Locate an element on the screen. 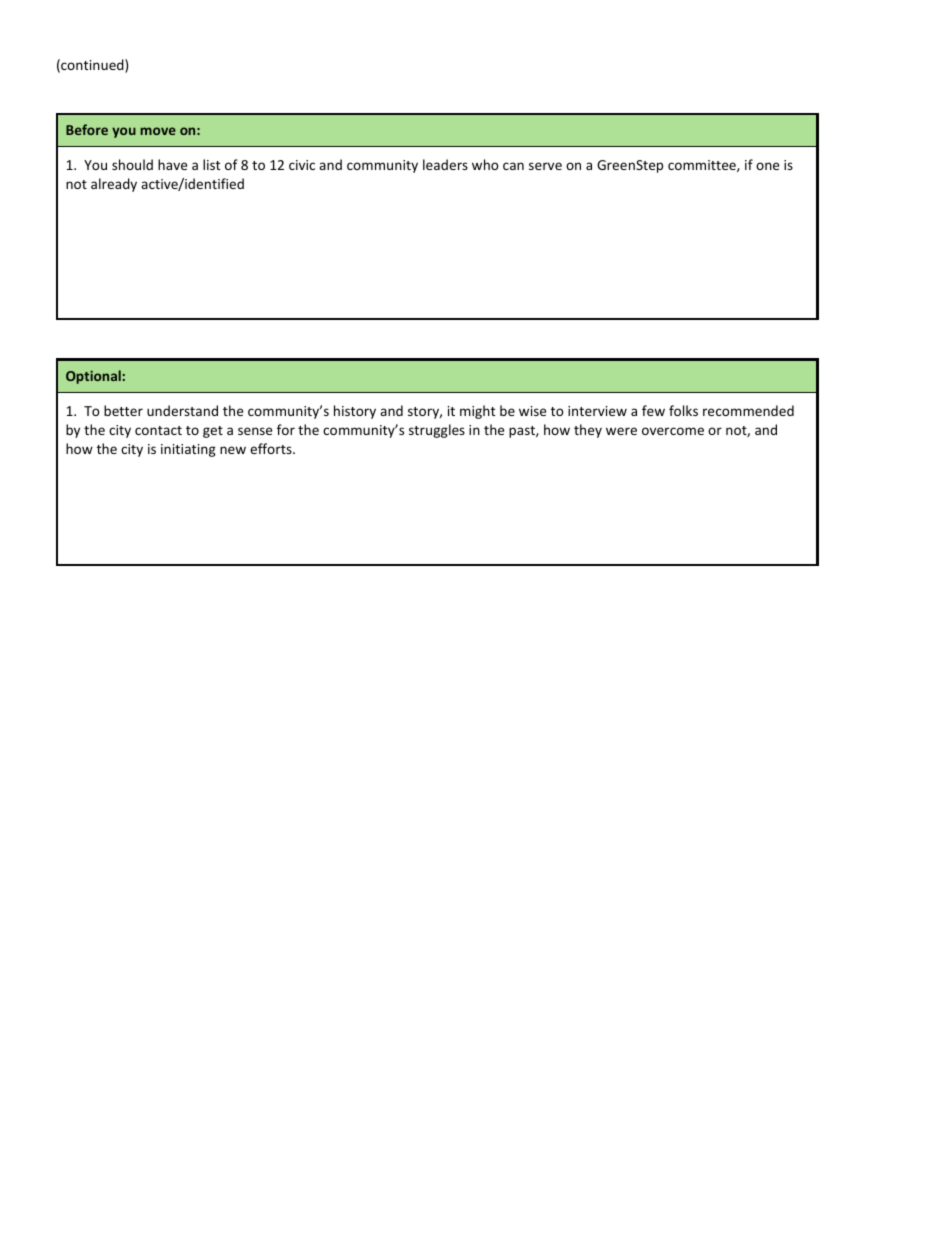 The width and height of the screenshot is (952, 1233). Optional is located at coordinates (93, 377).
